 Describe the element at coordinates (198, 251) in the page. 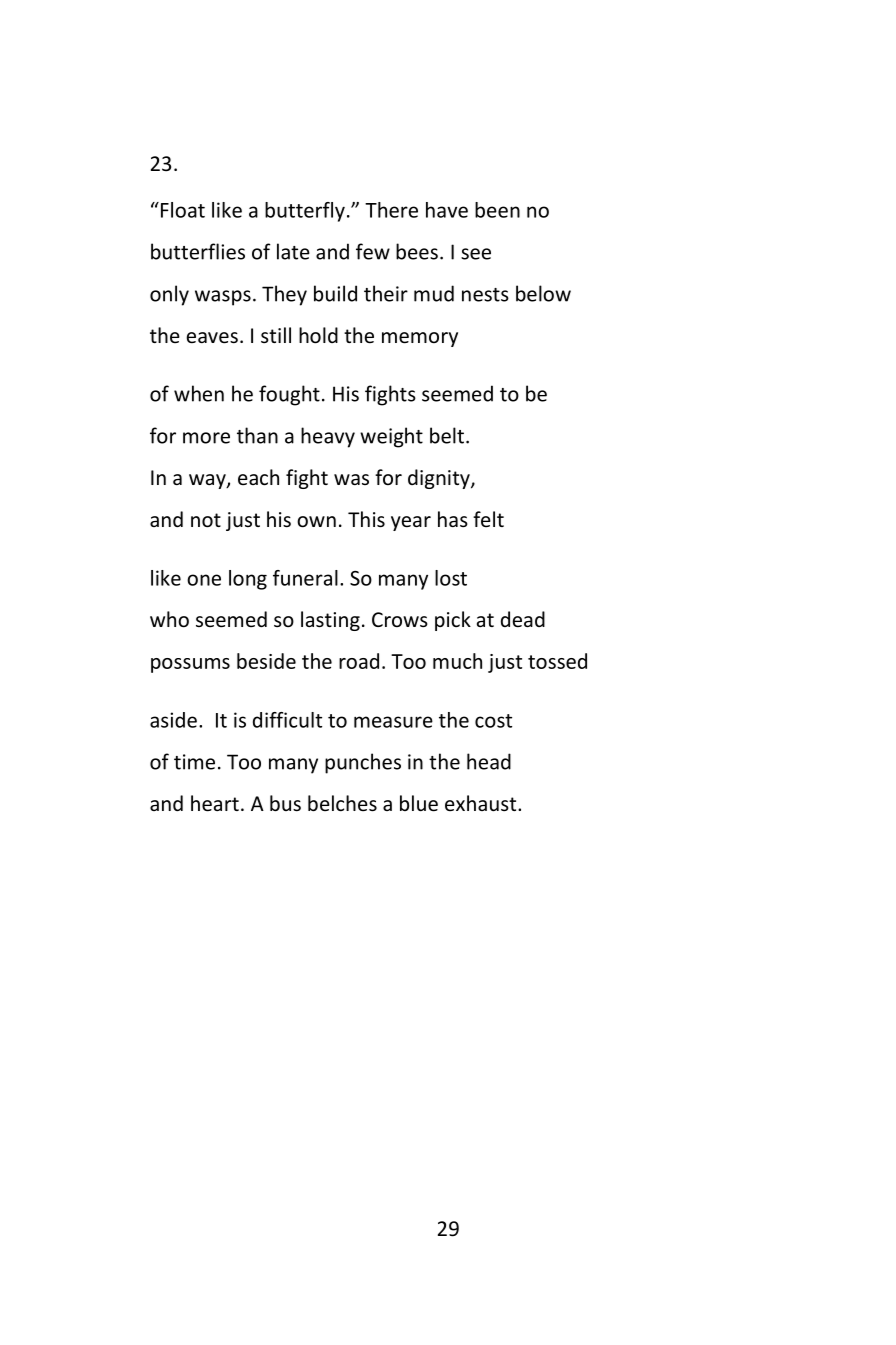

I see `butterflies` at that location.
